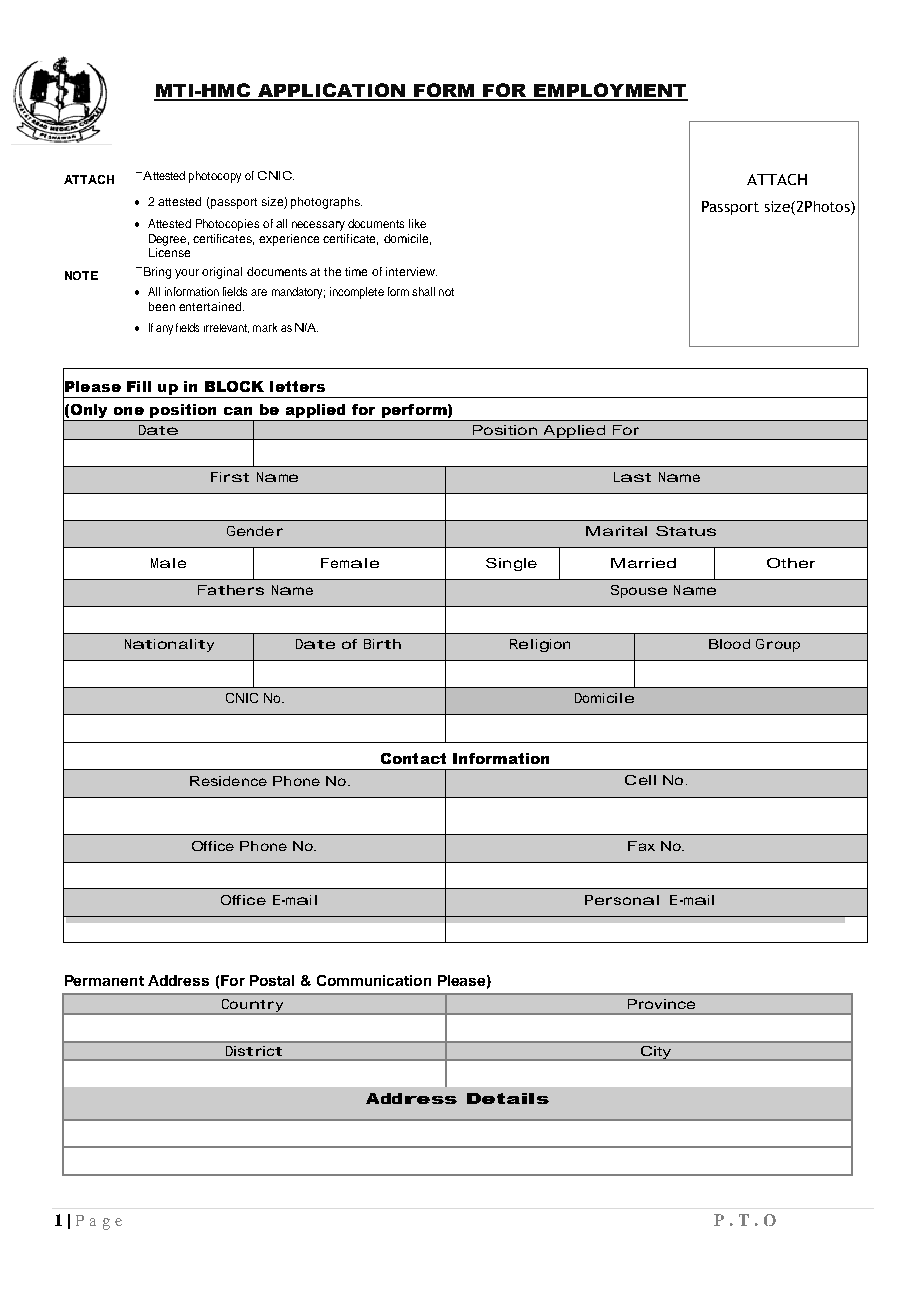 The height and width of the screenshot is (1309, 924). Describe the element at coordinates (639, 591) in the screenshot. I see `Spouse` at that location.
